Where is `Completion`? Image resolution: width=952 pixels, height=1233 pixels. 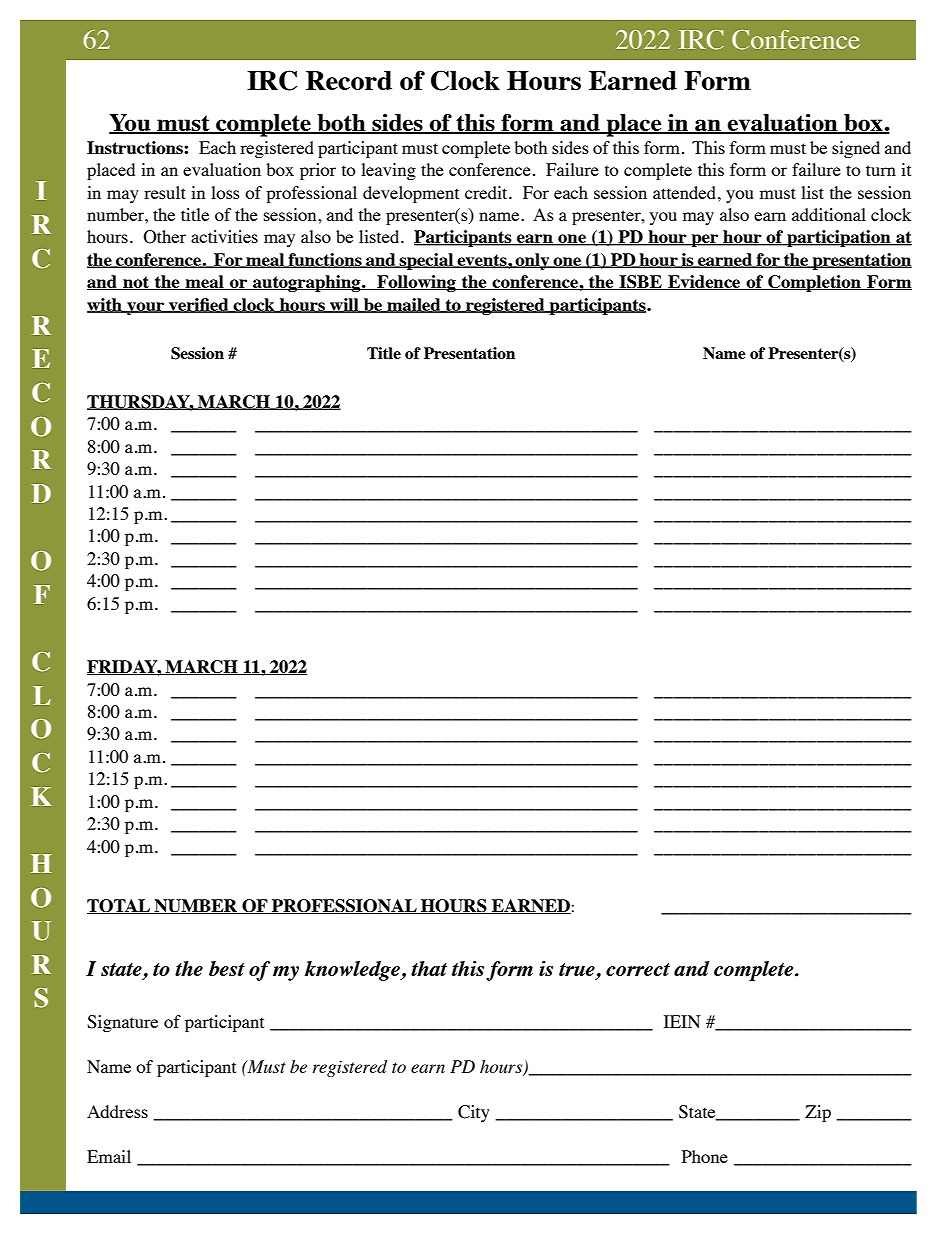
Completion is located at coordinates (814, 283).
